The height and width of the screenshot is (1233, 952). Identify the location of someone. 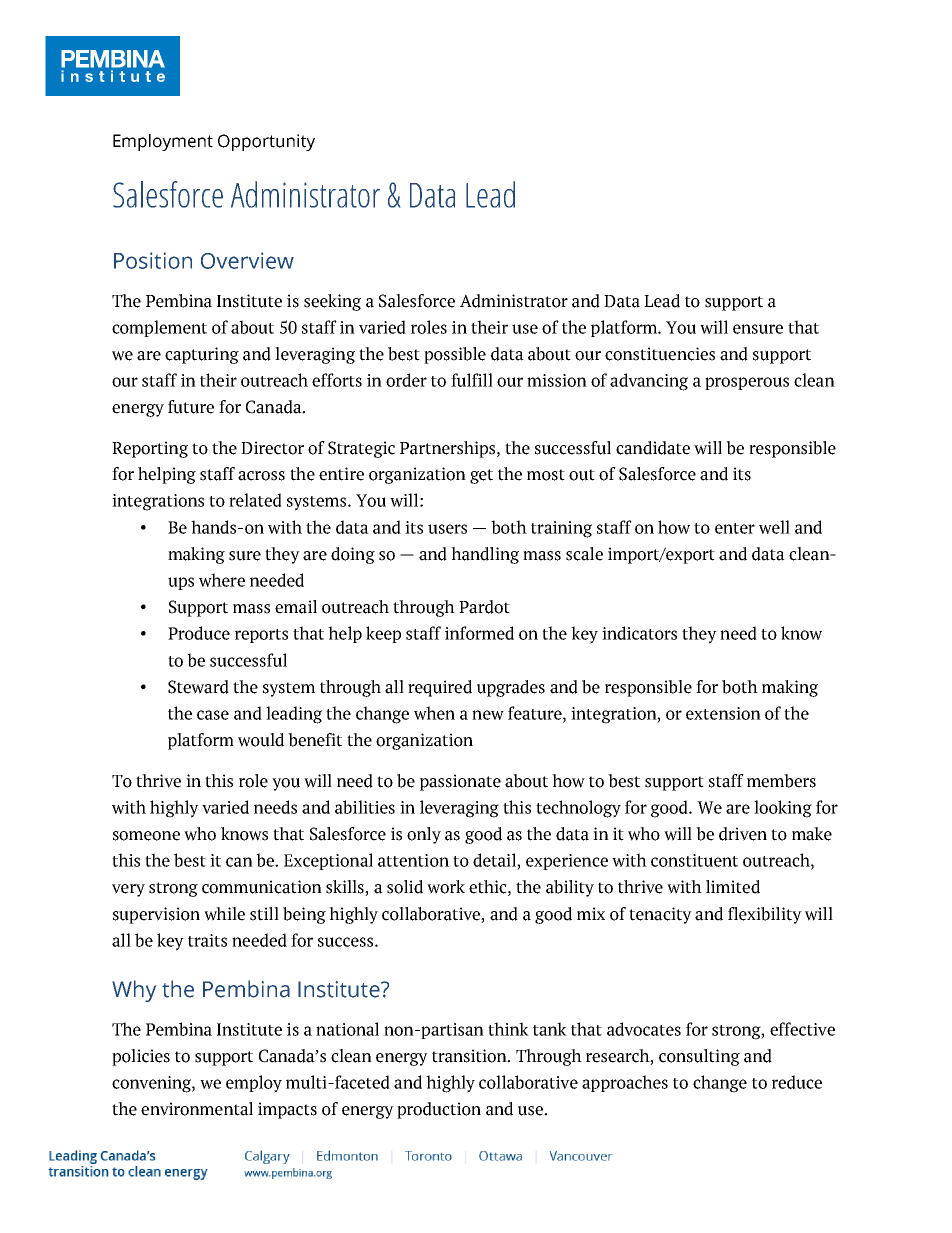
(146, 836).
